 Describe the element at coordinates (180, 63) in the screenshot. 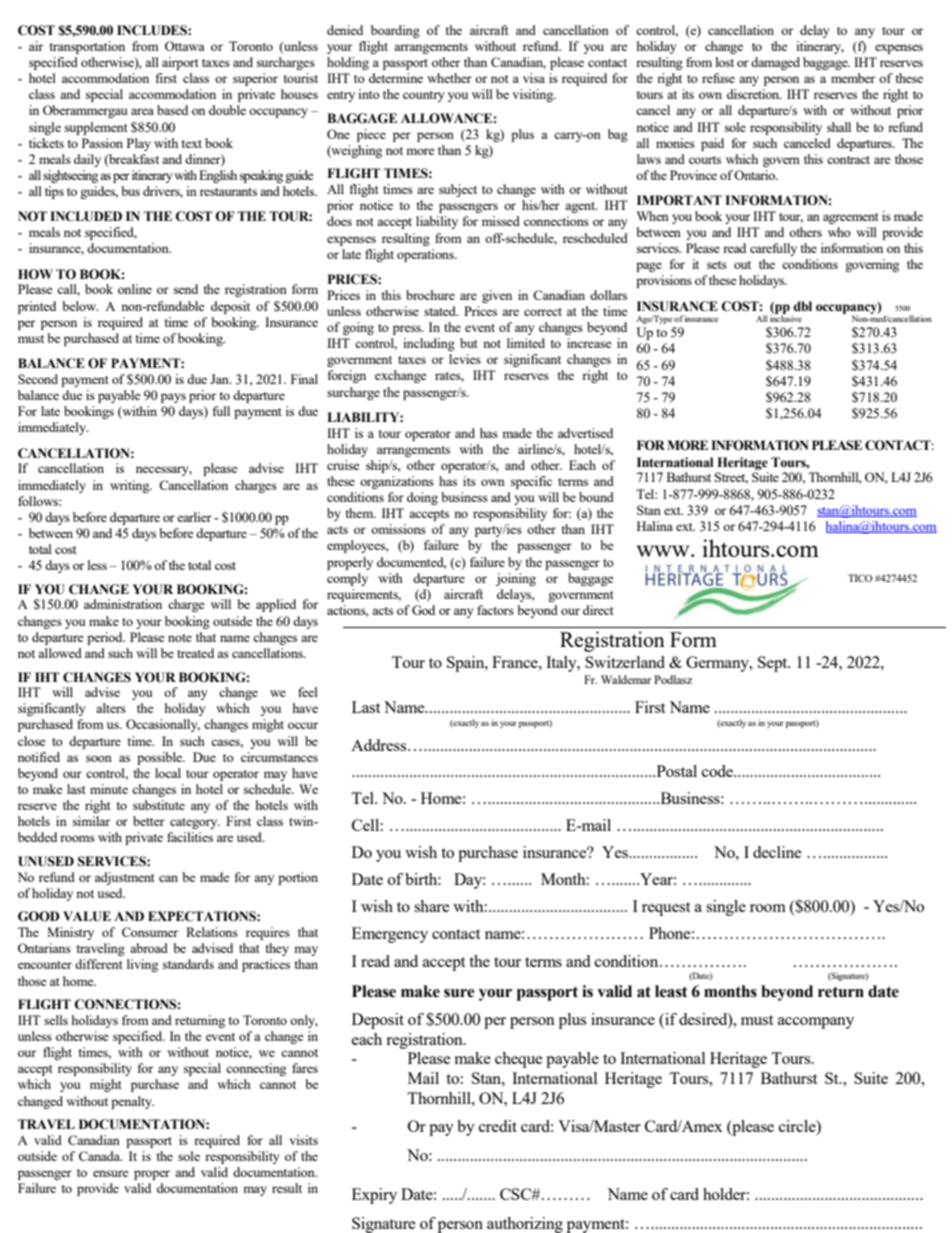

I see `airport` at that location.
